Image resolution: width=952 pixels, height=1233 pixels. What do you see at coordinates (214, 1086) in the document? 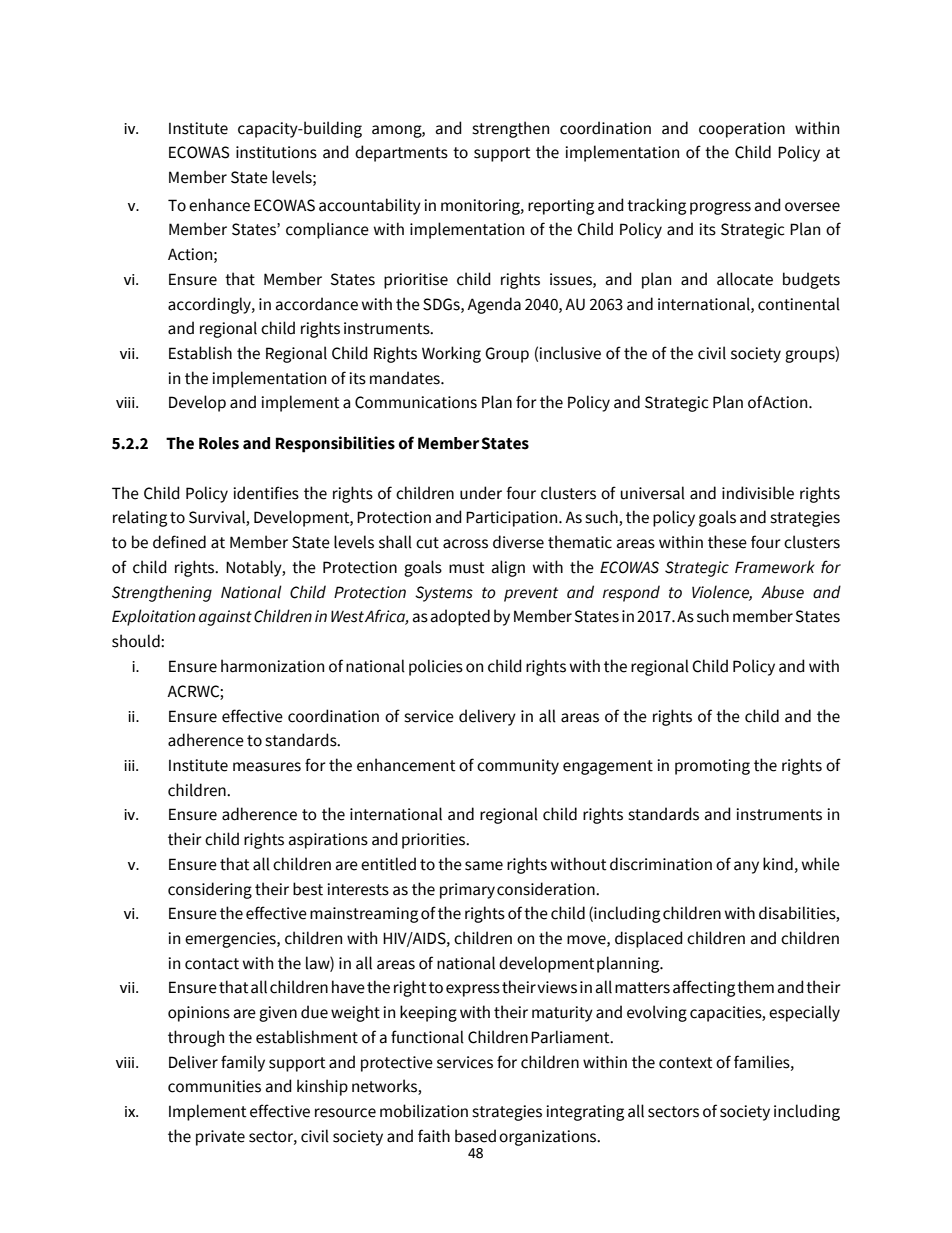
I see `communities` at bounding box center [214, 1086].
